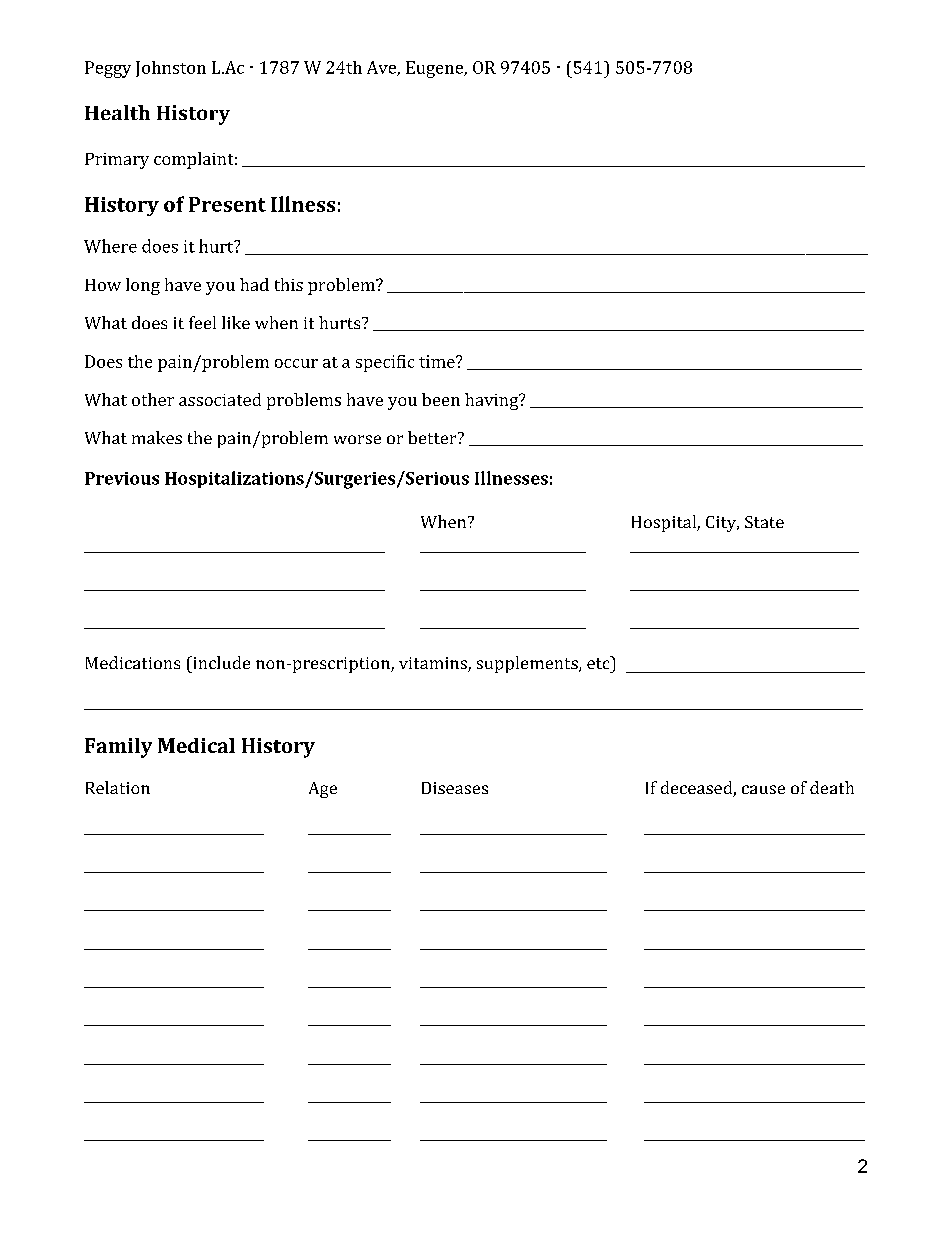 The image size is (952, 1233). Describe the element at coordinates (722, 524) in the screenshot. I see `City` at that location.
